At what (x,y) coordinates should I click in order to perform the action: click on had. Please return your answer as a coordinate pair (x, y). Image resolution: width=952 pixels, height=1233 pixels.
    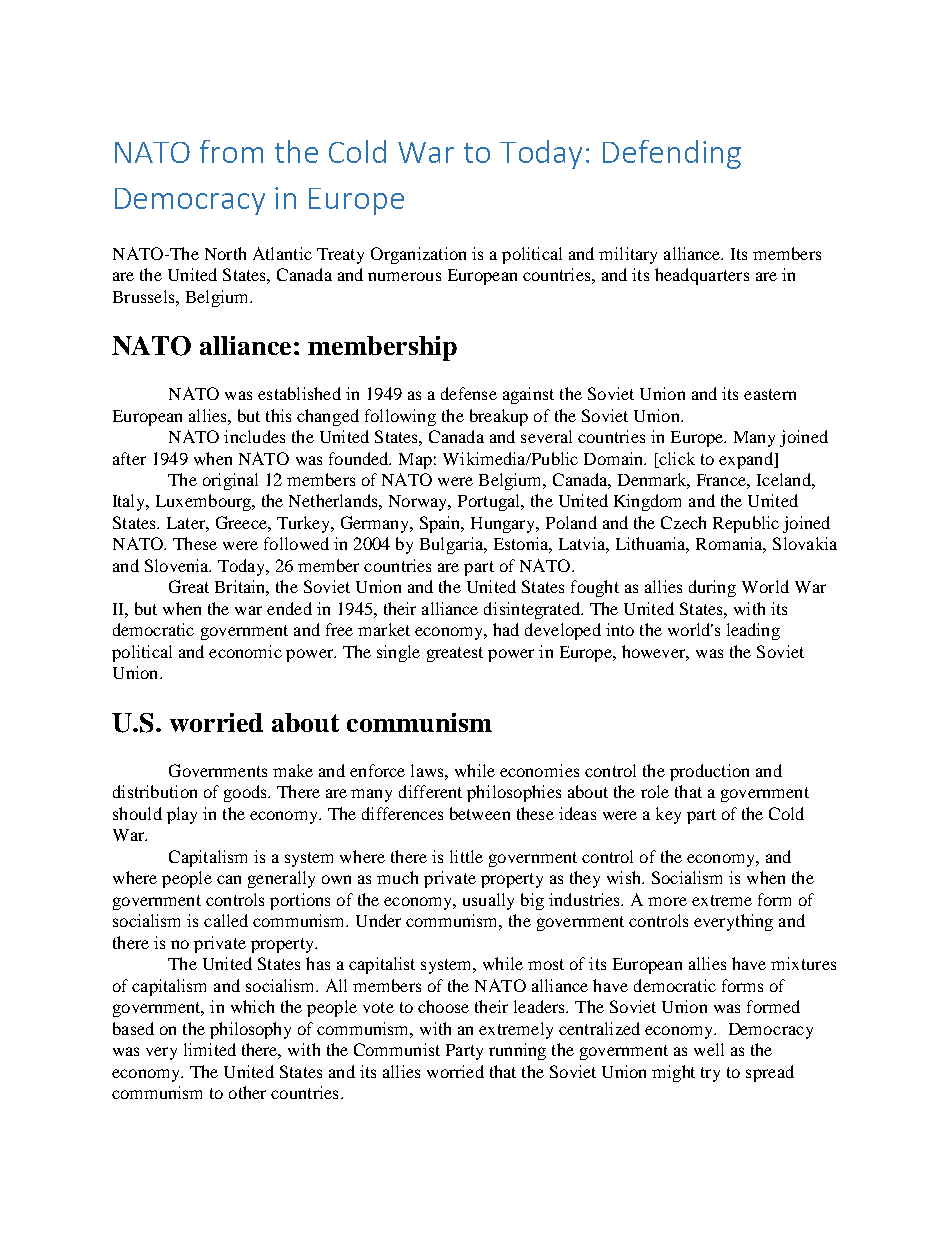
    Looking at the image, I should click on (506, 629).
